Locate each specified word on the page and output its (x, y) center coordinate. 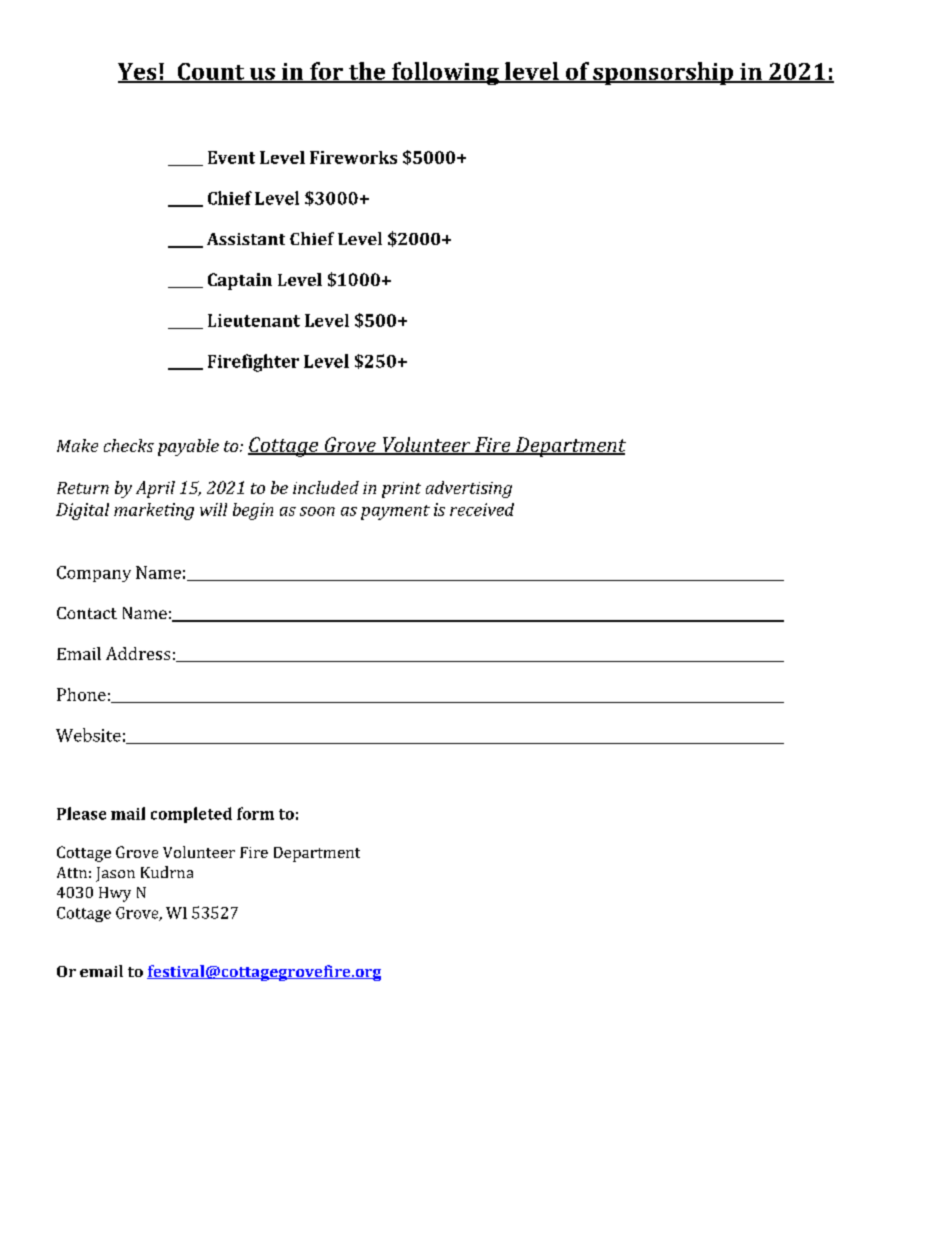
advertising (469, 489)
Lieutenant (254, 320)
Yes (138, 72)
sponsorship (663, 73)
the (367, 72)
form (255, 813)
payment (395, 512)
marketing (154, 511)
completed (191, 815)
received (482, 509)
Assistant (246, 239)
